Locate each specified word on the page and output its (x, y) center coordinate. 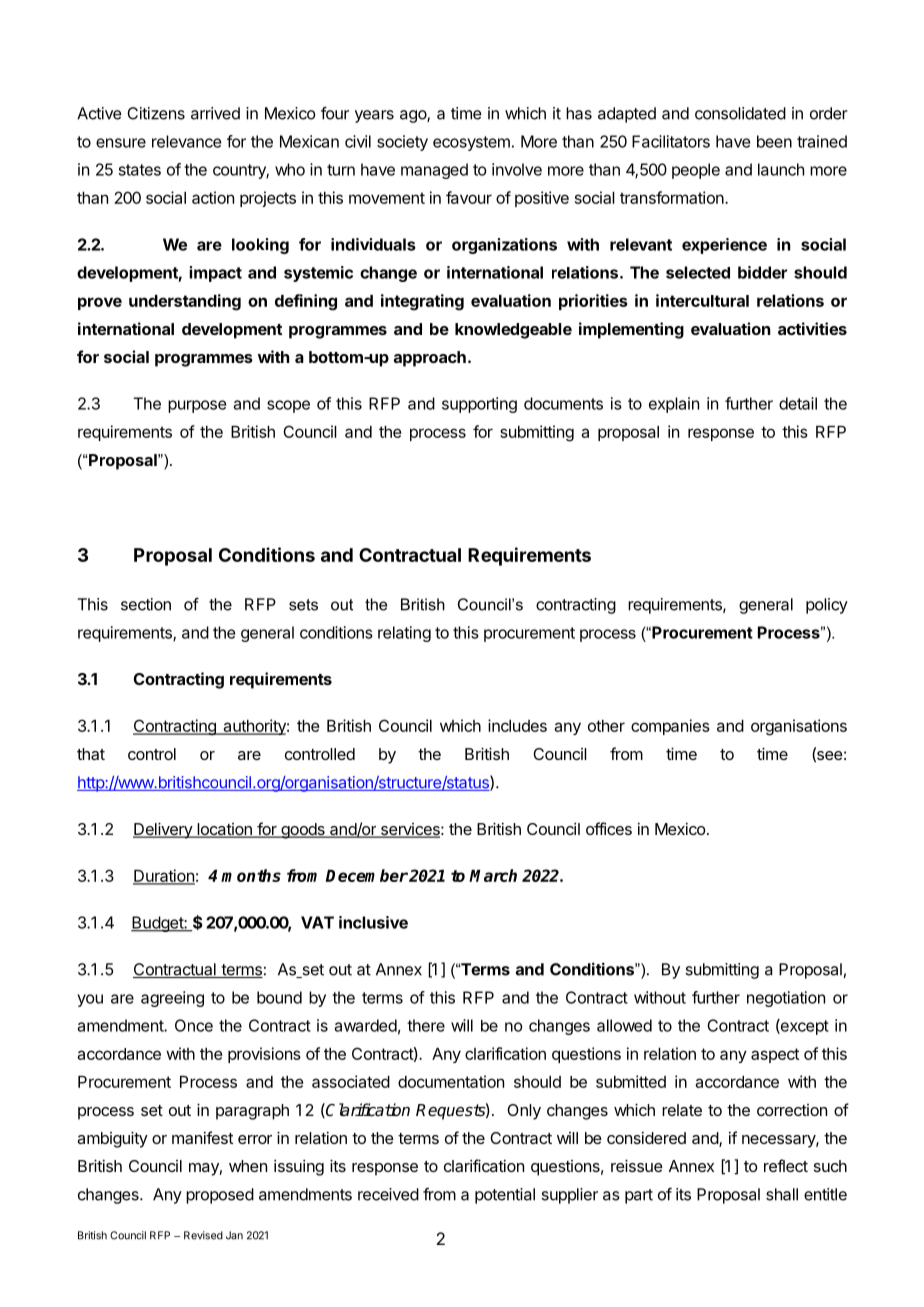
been (774, 141)
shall (782, 1194)
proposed (220, 1196)
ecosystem (471, 143)
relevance (186, 141)
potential (505, 1196)
